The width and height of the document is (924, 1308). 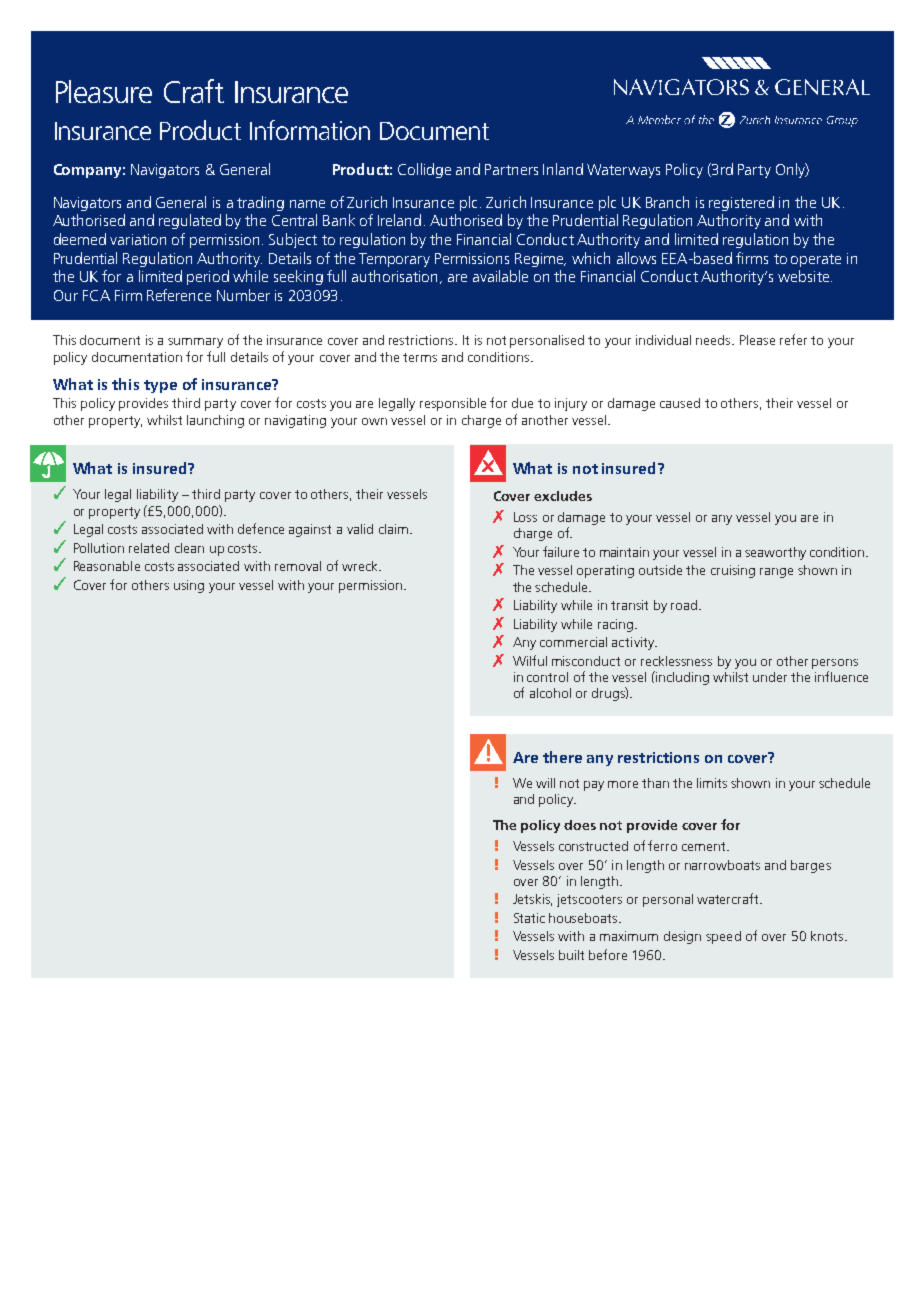 What do you see at coordinates (189, 548) in the document?
I see `clean` at bounding box center [189, 548].
